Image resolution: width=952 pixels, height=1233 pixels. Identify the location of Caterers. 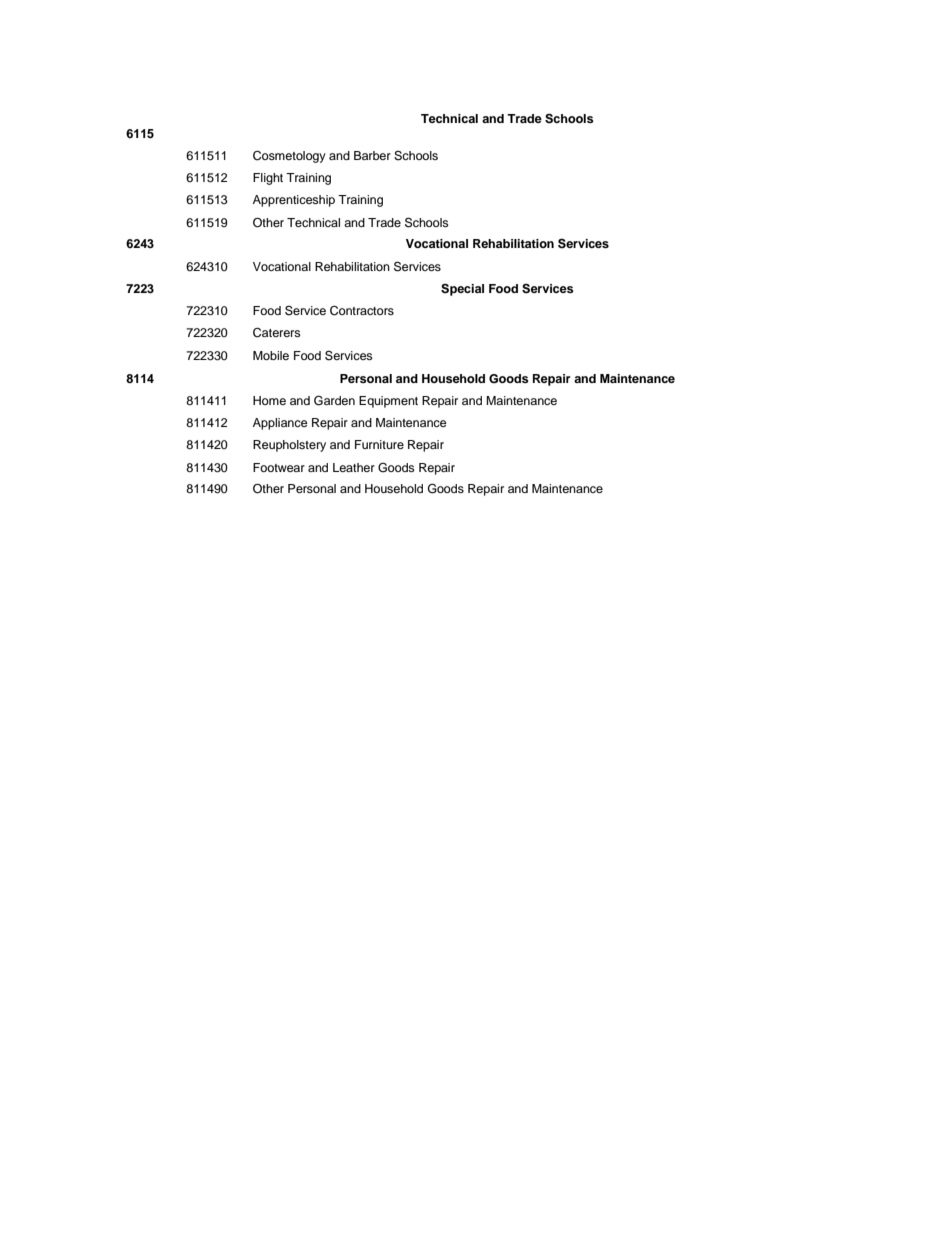
(277, 333).
